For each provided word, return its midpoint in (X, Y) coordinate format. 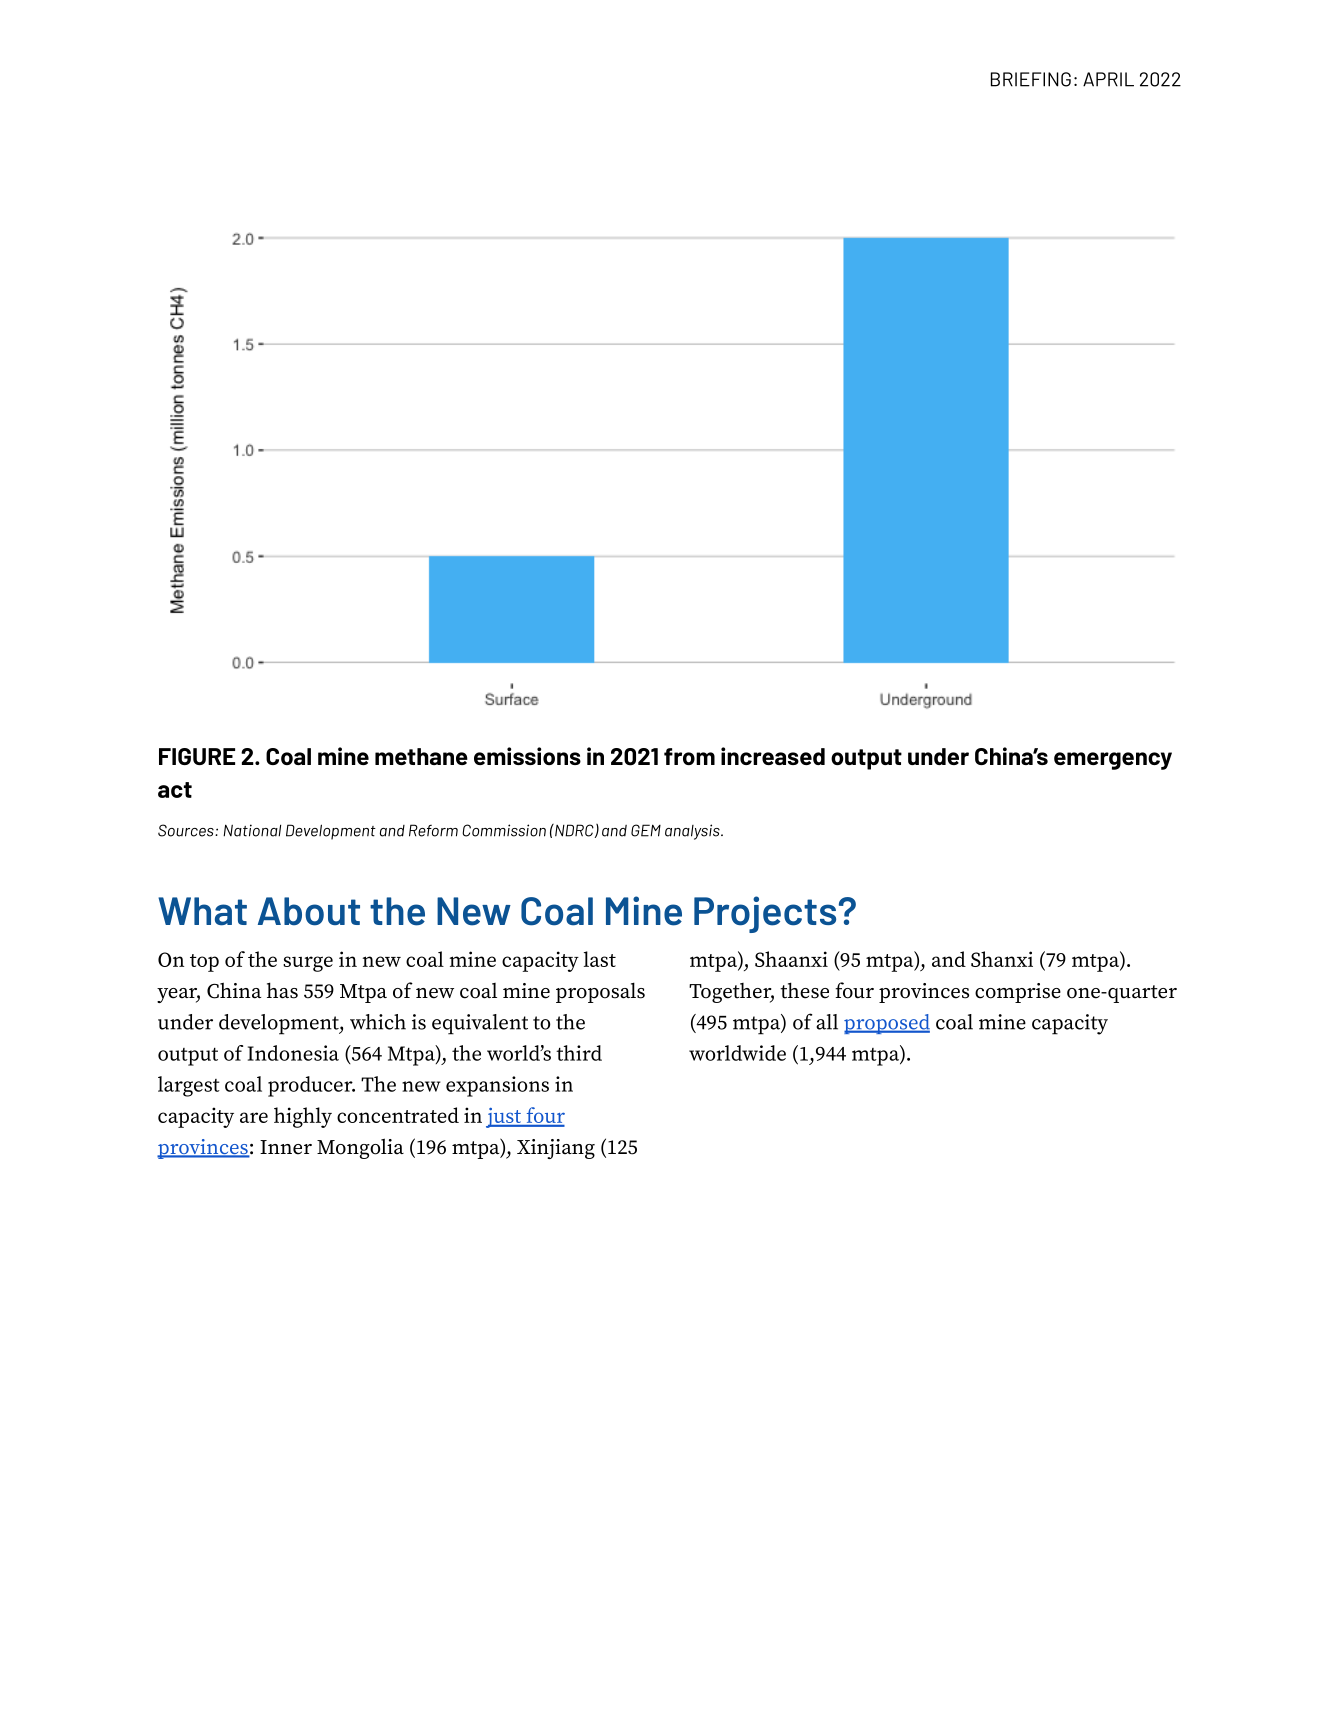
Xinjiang (556, 1149)
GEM (646, 830)
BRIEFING (1031, 79)
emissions (527, 756)
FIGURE (197, 756)
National (252, 830)
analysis (693, 832)
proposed (887, 1024)
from (689, 756)
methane (421, 756)
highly (303, 1117)
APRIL (1108, 79)
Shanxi (1002, 959)
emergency (1113, 761)
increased (773, 756)
